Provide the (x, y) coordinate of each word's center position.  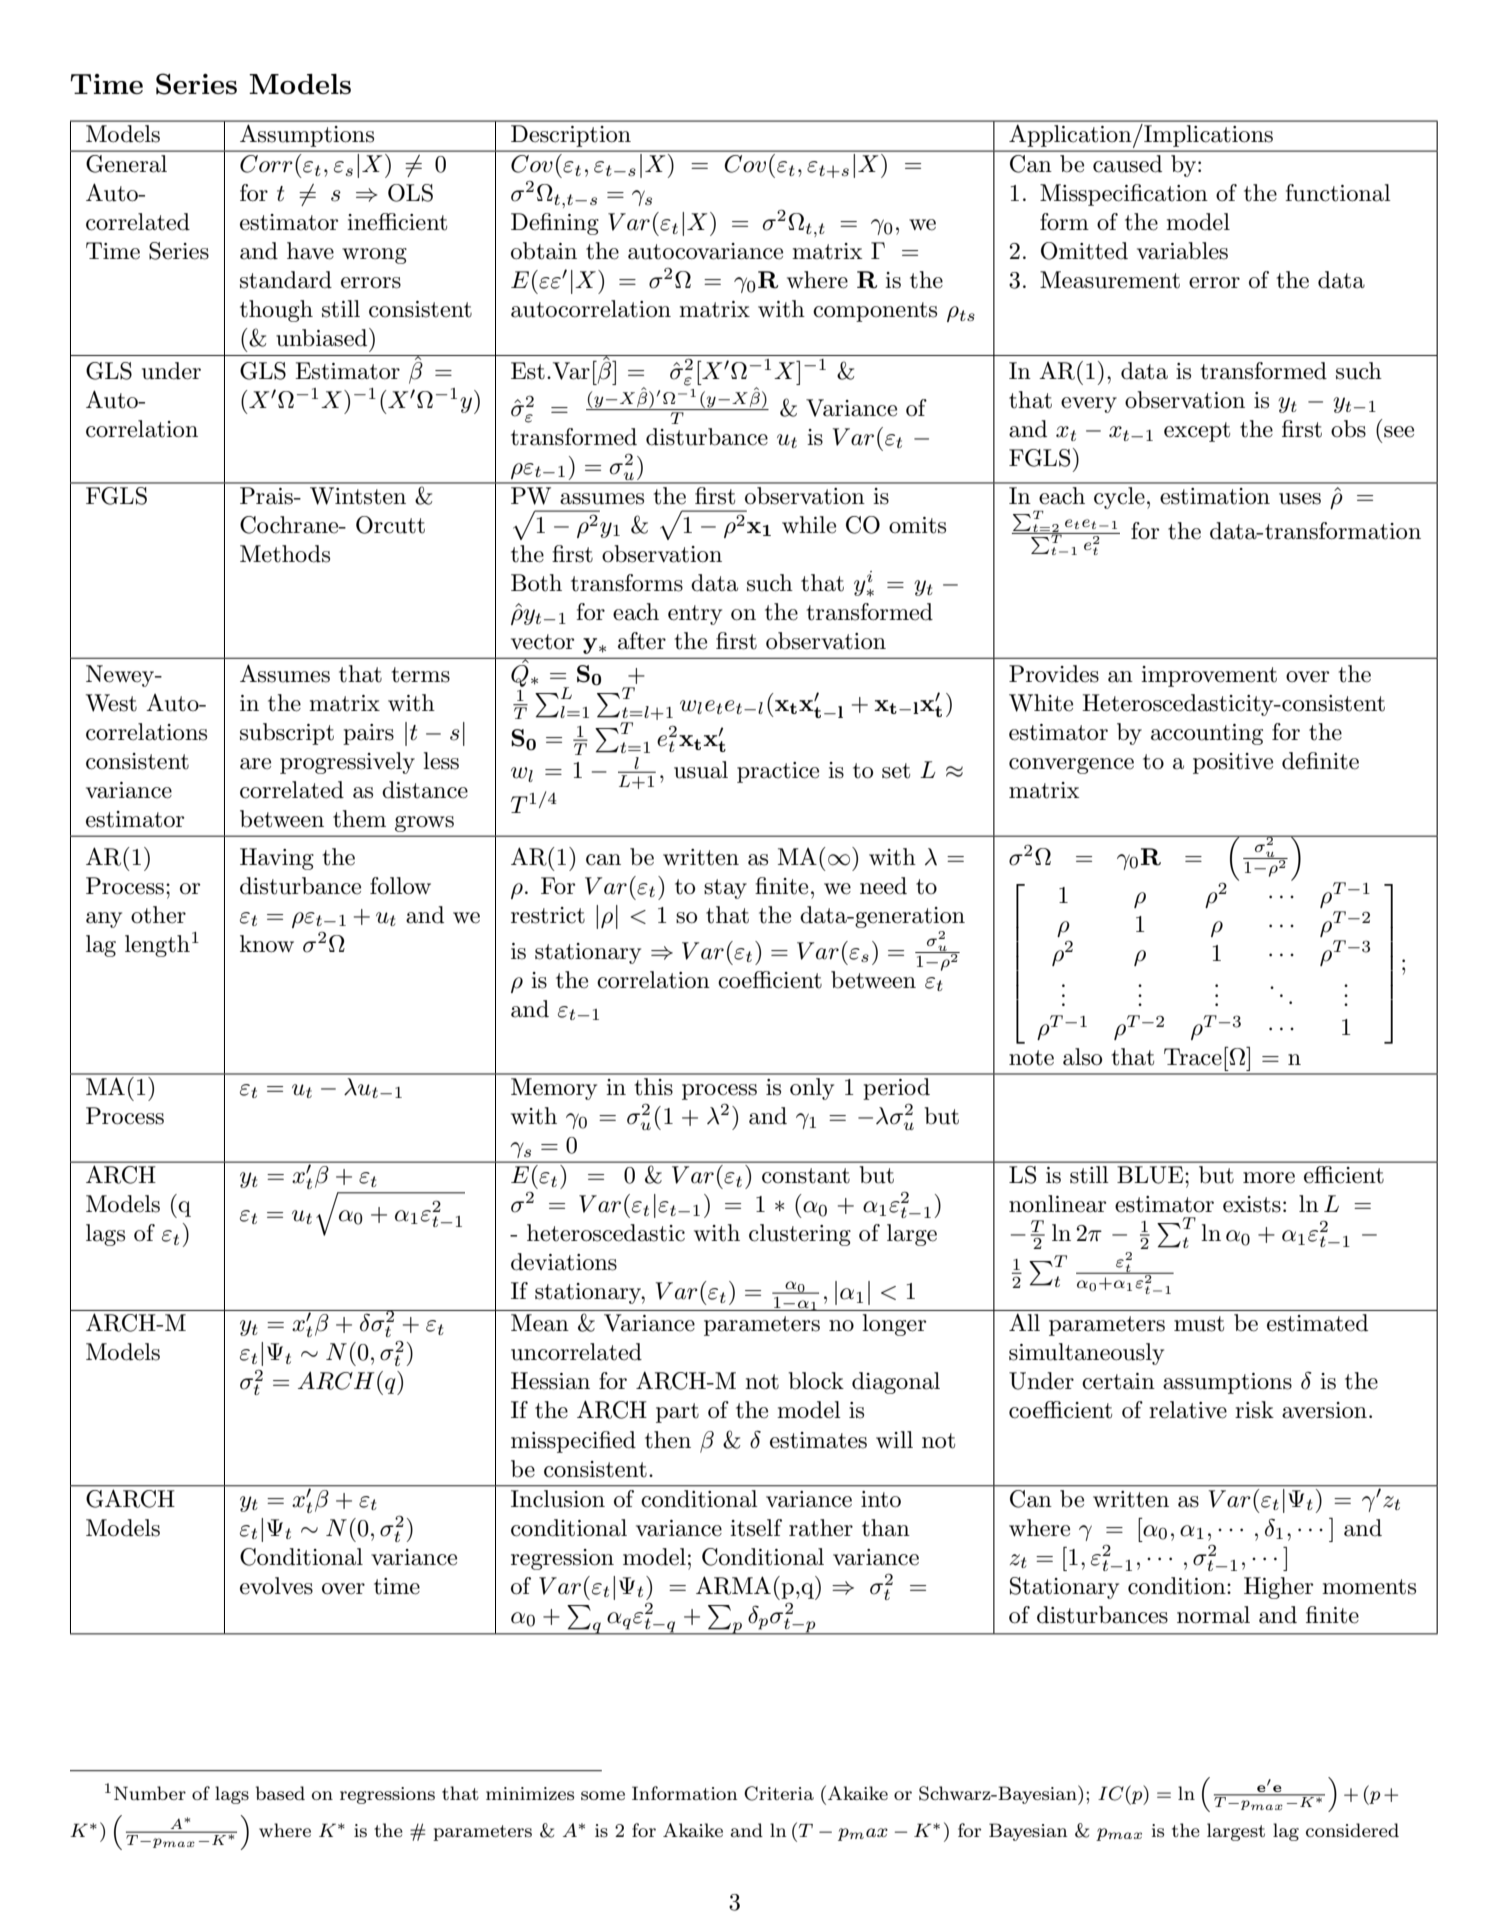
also (1082, 1057)
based (280, 1793)
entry (695, 615)
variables (1182, 251)
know (267, 944)
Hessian (550, 1381)
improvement (1209, 676)
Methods (285, 554)
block (816, 1381)
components (875, 312)
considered (1352, 1830)
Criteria (779, 1793)
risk (1254, 1410)
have (310, 251)
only (812, 1089)
